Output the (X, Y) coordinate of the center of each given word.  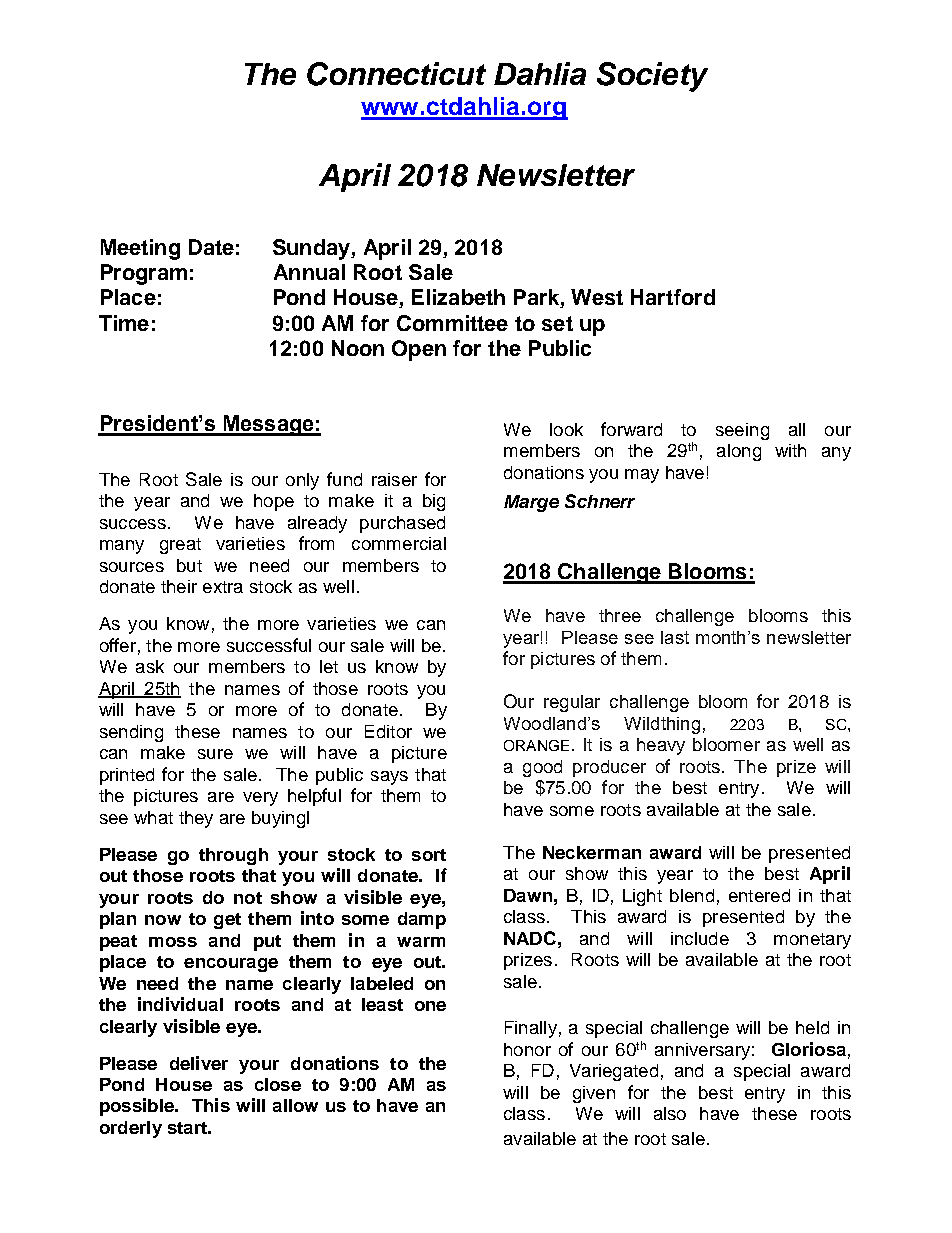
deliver (199, 1063)
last (675, 637)
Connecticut (396, 74)
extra (223, 587)
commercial (399, 543)
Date (211, 247)
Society (652, 77)
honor (527, 1049)
